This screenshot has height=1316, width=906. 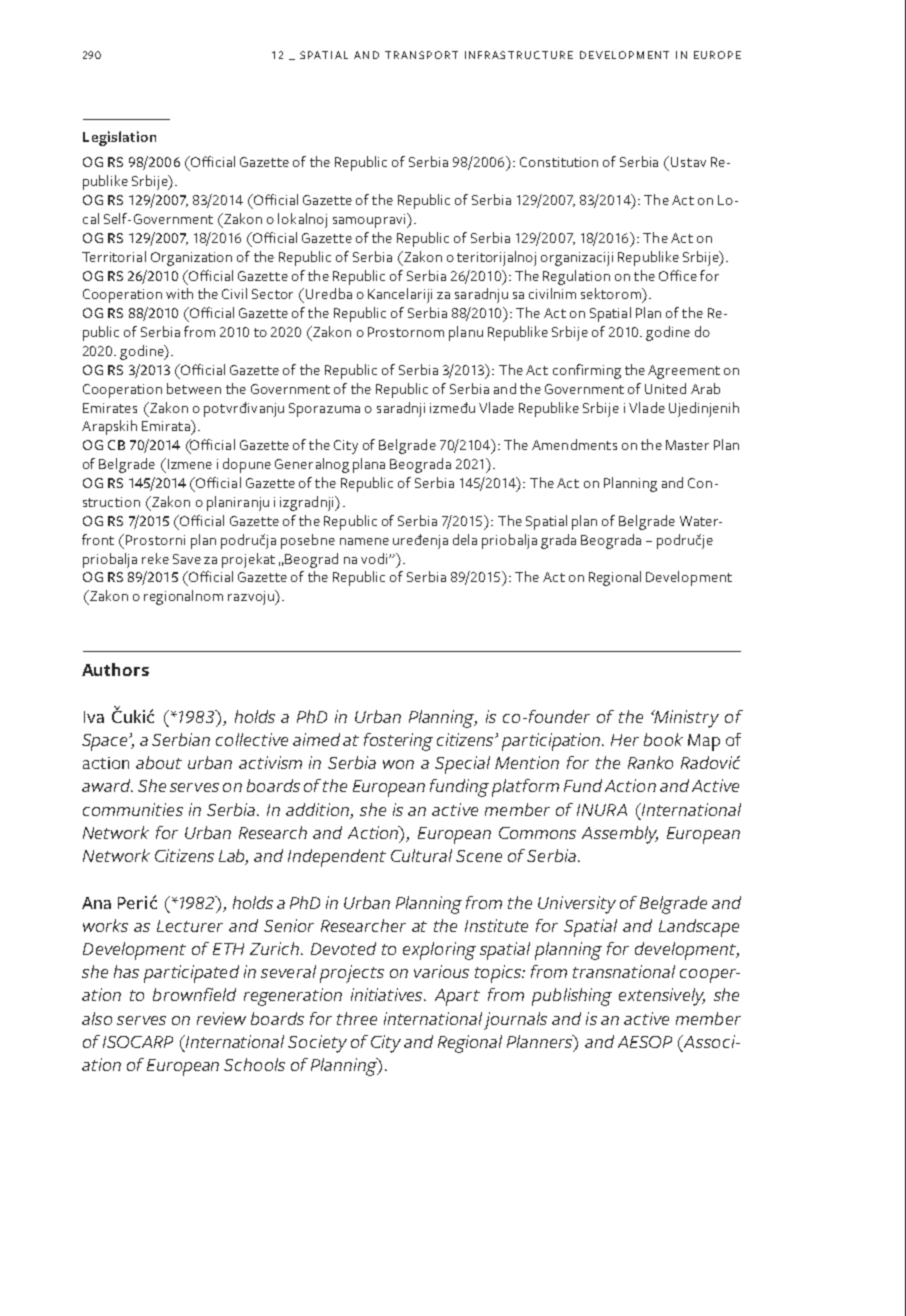 I want to click on three, so click(x=357, y=1018).
